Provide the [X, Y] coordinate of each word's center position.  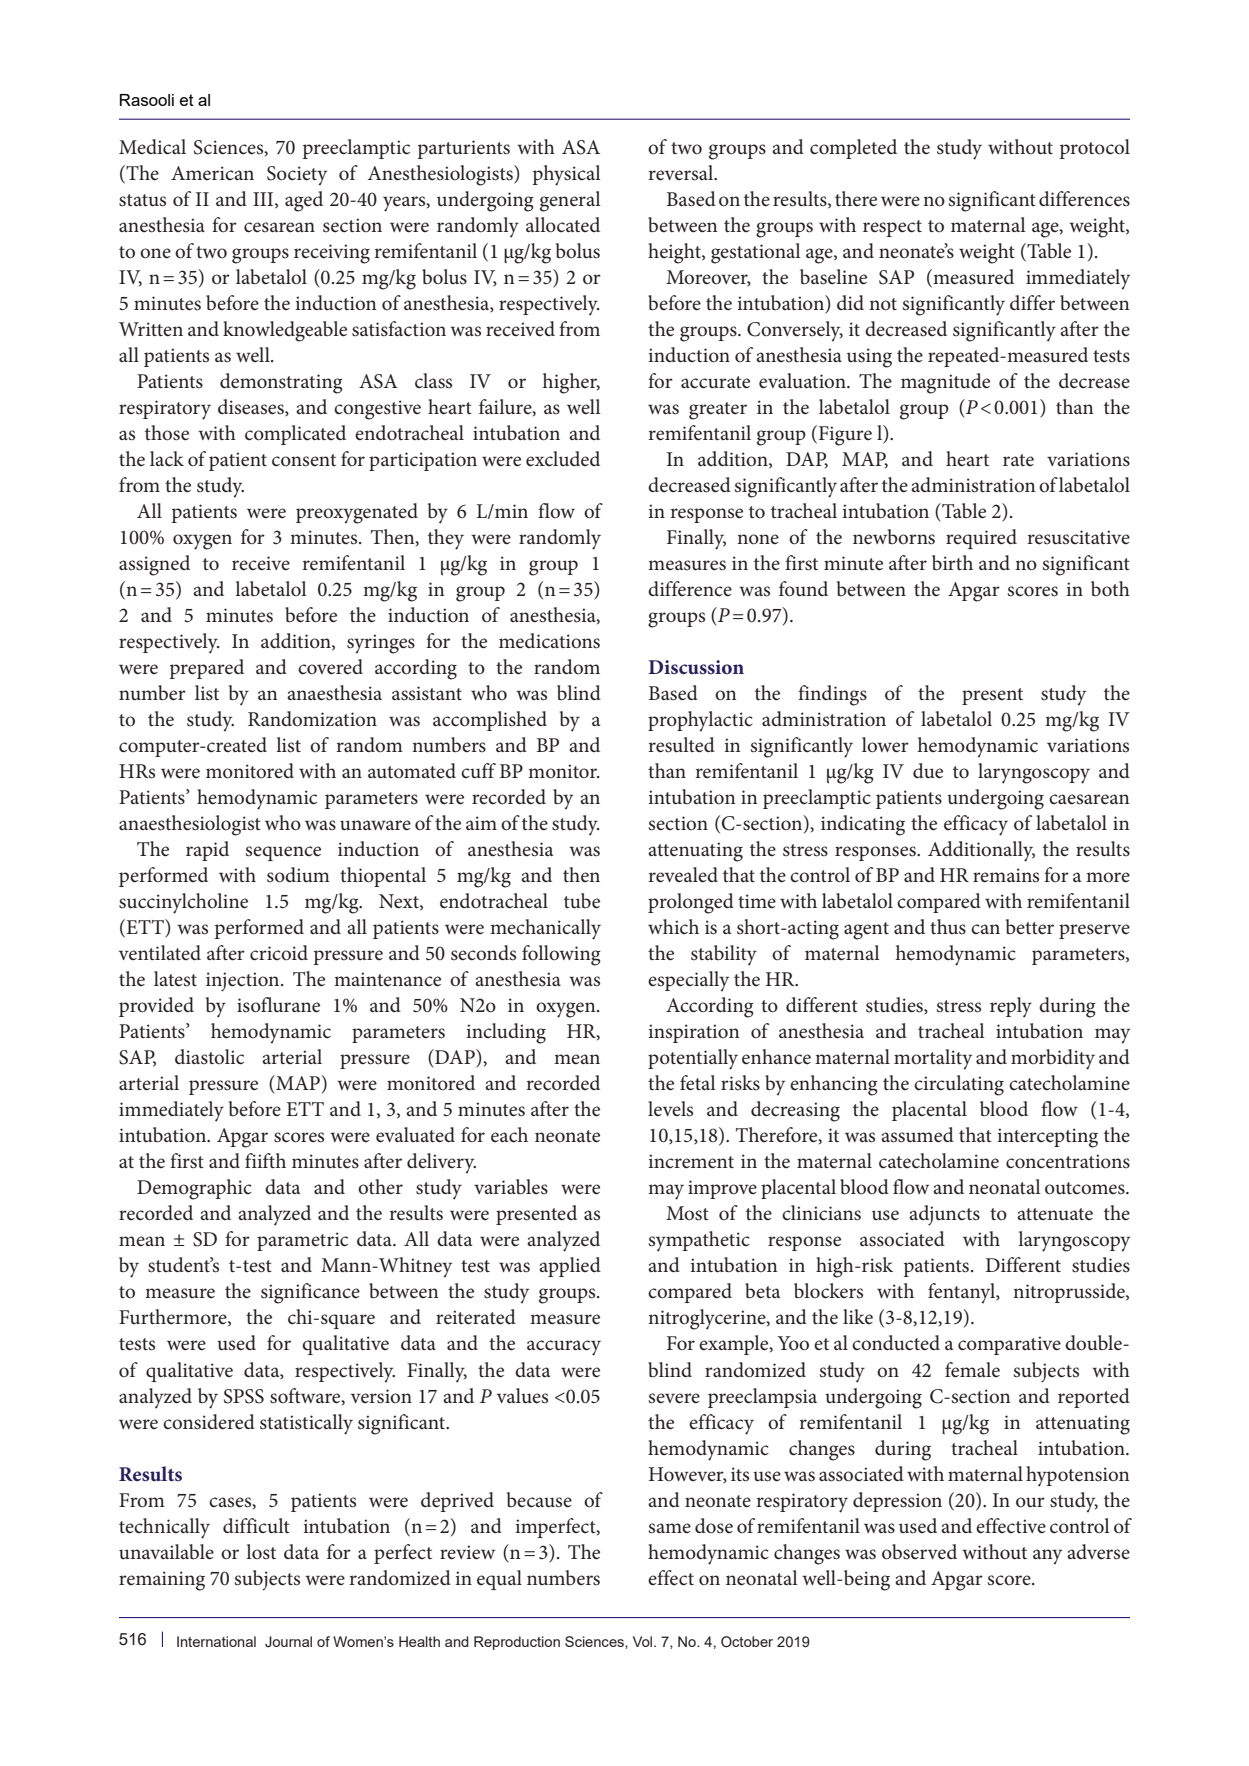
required [981, 539]
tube [582, 901]
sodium [298, 875]
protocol [1095, 149]
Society [297, 175]
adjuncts [944, 1215]
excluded [563, 459]
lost [261, 1552]
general [570, 201]
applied [570, 1267]
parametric [302, 1241]
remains [1006, 875]
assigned [154, 565]
